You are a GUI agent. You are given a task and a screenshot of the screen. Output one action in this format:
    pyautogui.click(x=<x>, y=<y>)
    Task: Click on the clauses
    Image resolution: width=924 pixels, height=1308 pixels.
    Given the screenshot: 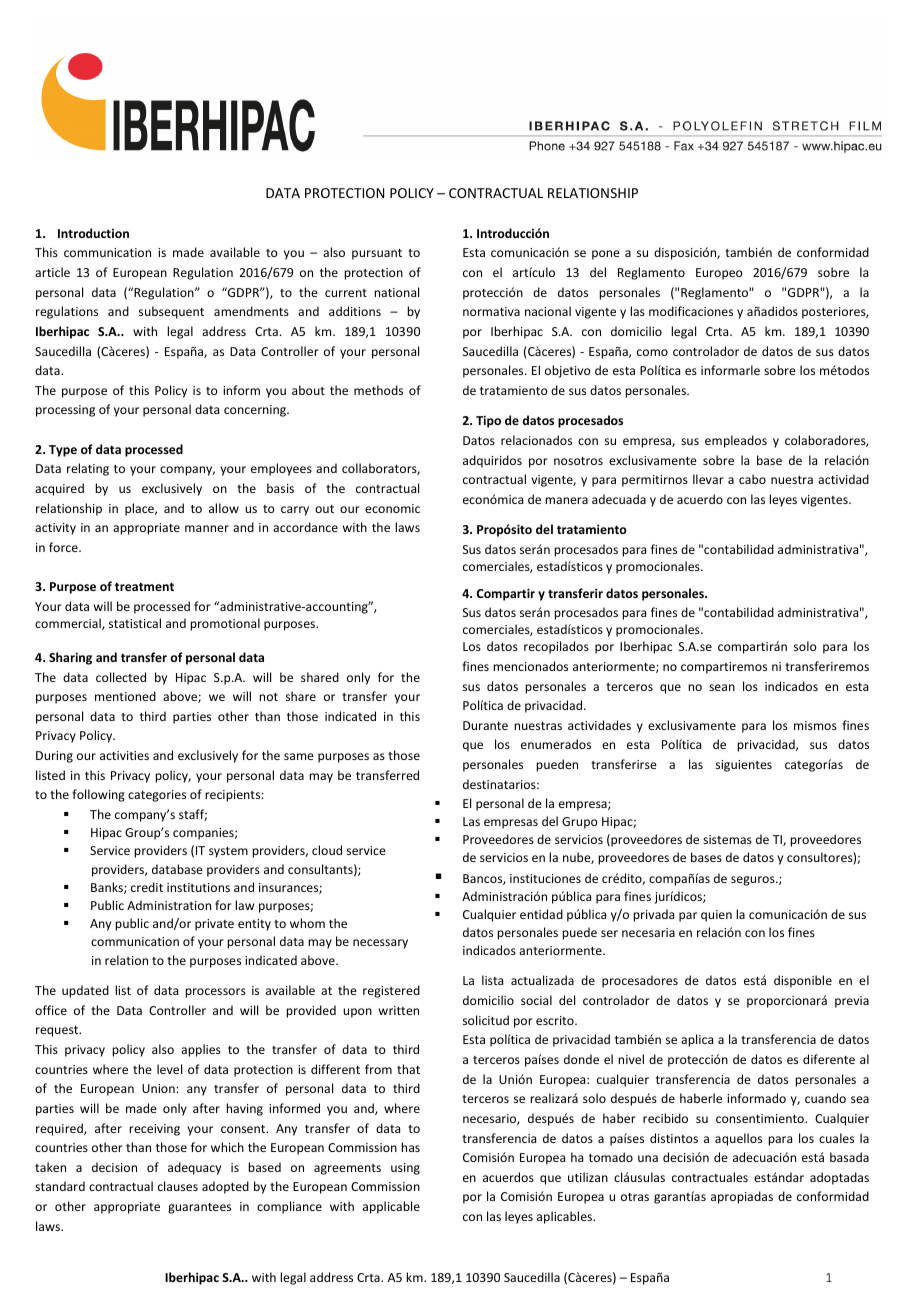 What is the action you would take?
    pyautogui.click(x=178, y=1186)
